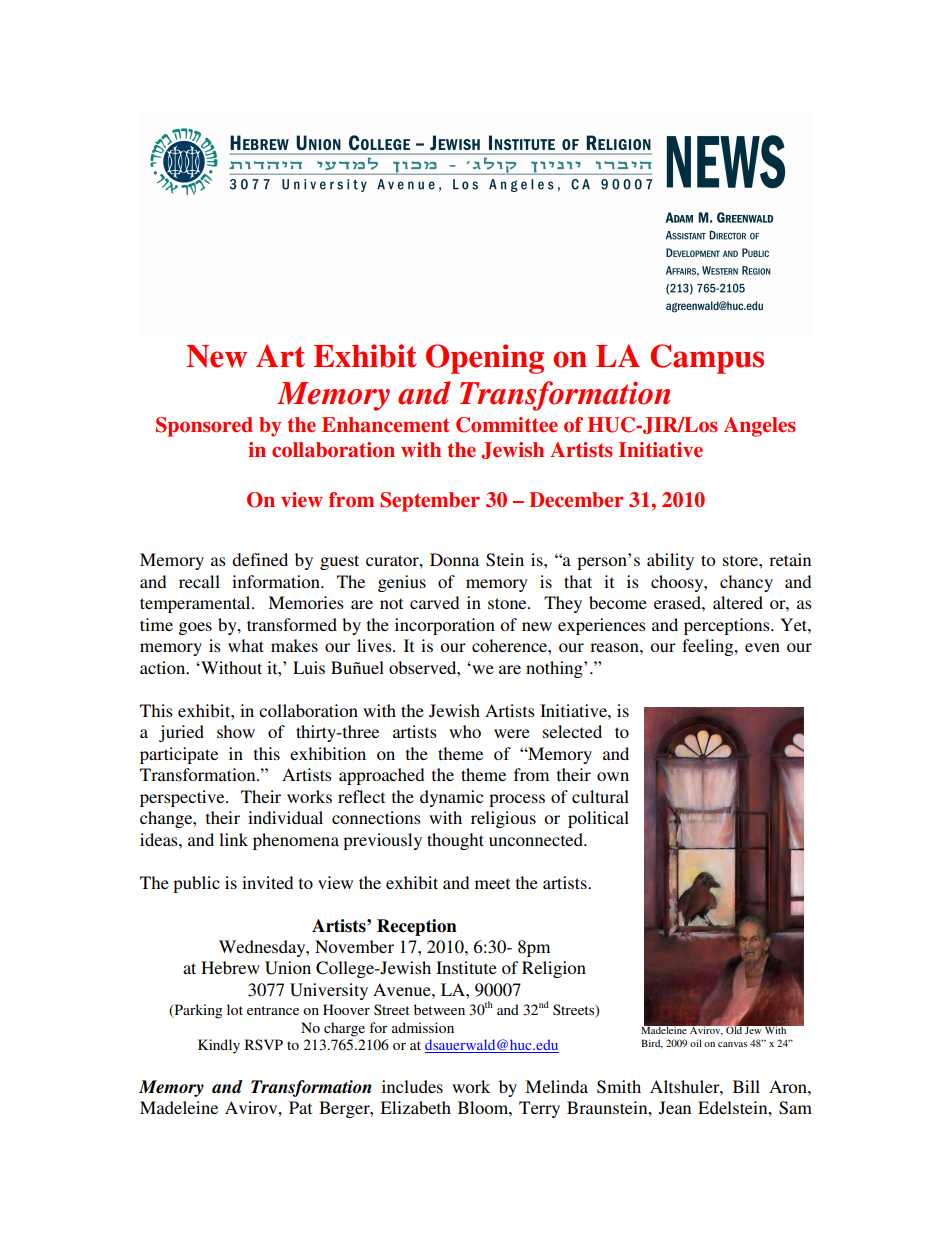  What do you see at coordinates (613, 776) in the image?
I see `own` at bounding box center [613, 776].
